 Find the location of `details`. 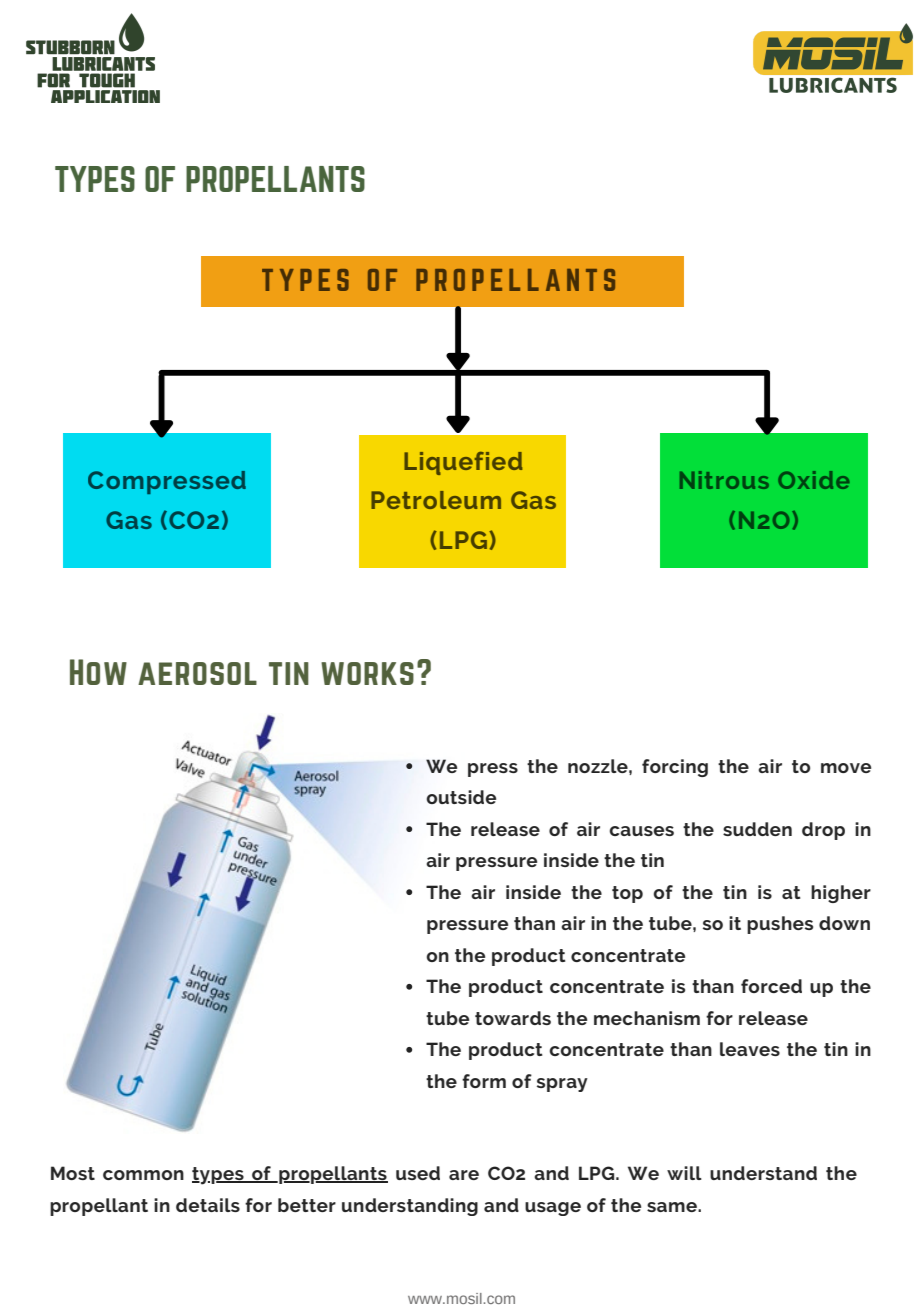

details is located at coordinates (208, 1205).
